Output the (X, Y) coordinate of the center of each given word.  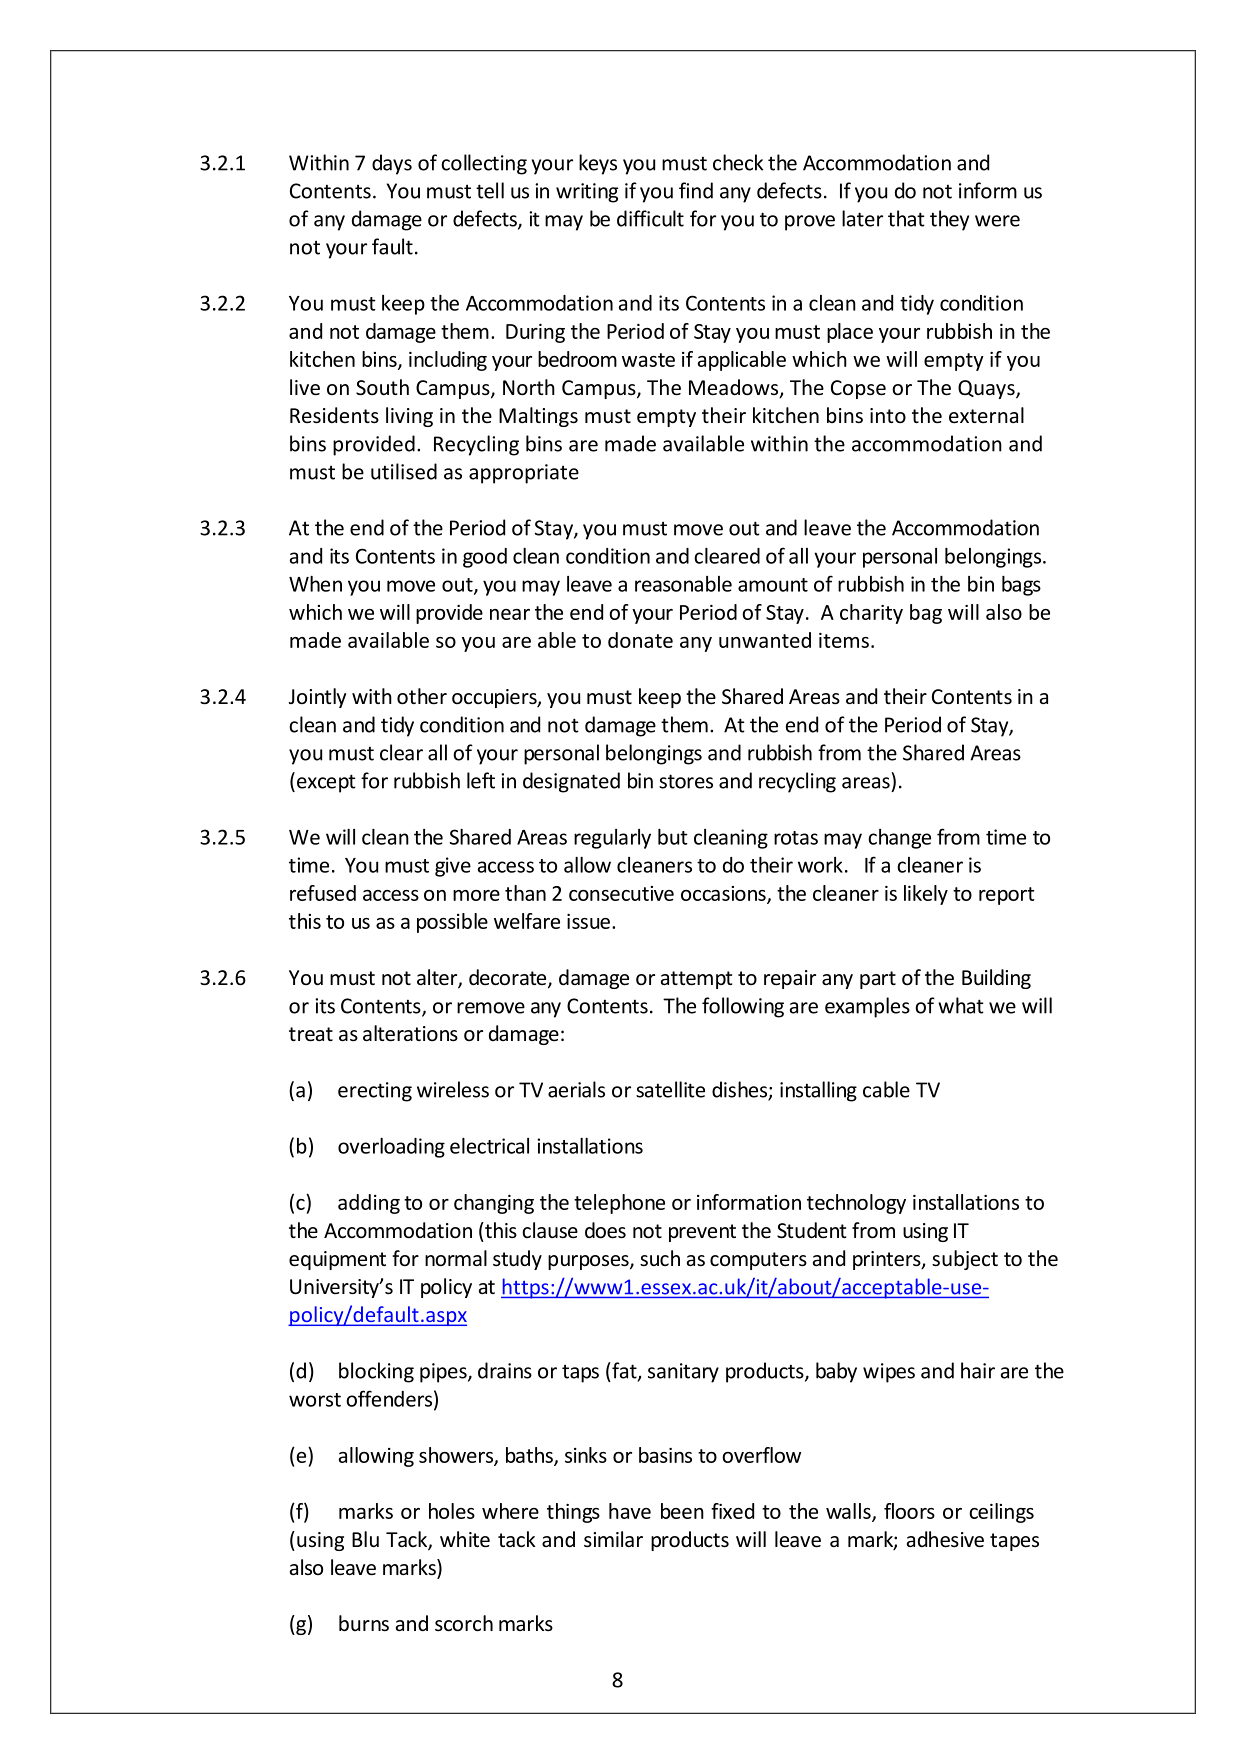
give (453, 867)
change (899, 839)
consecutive (621, 893)
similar (613, 1539)
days (392, 164)
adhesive (945, 1539)
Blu (365, 1539)
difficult (650, 218)
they (949, 220)
